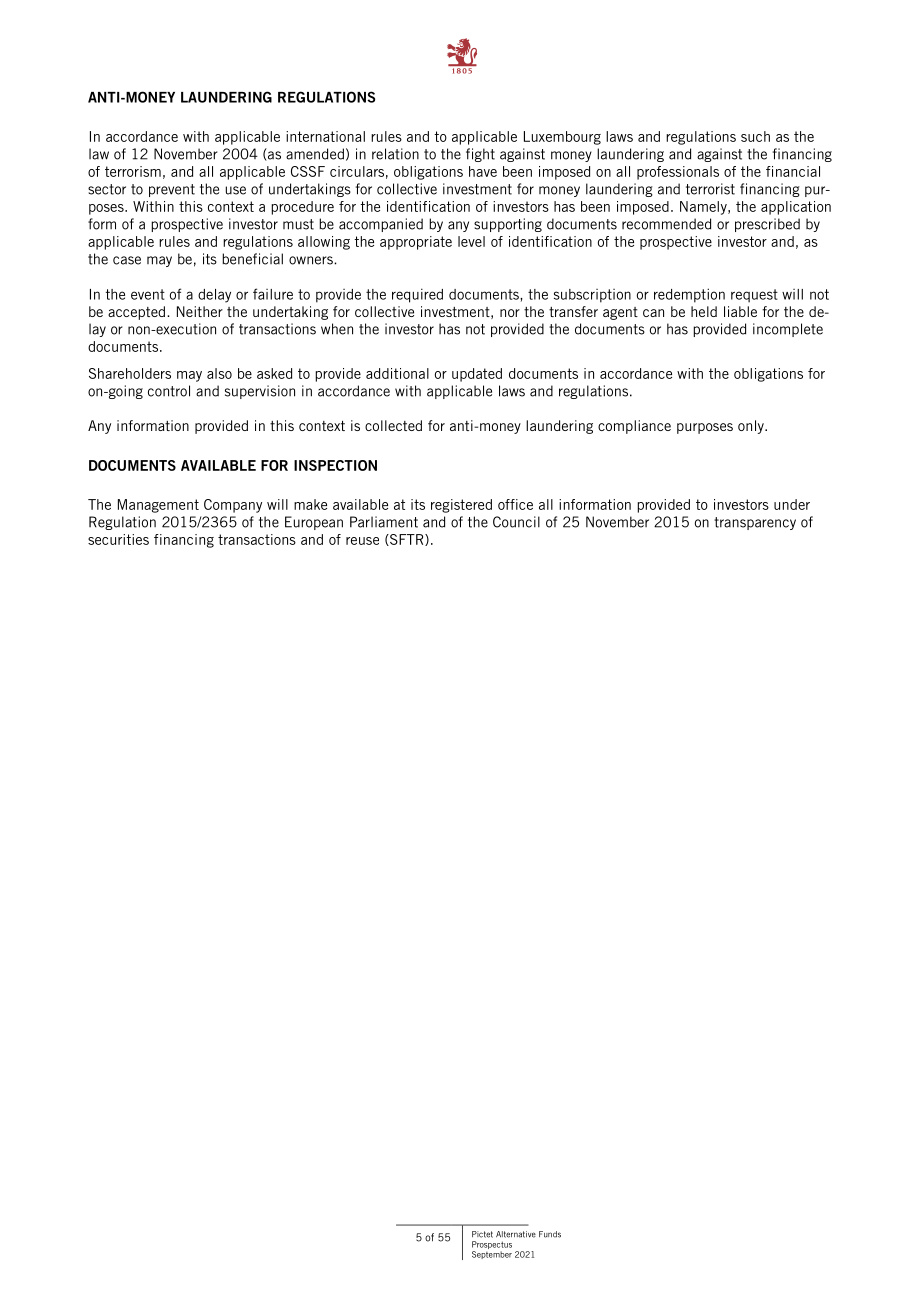 This screenshot has width=924, height=1308. What do you see at coordinates (755, 523) in the screenshot?
I see `transparency` at bounding box center [755, 523].
